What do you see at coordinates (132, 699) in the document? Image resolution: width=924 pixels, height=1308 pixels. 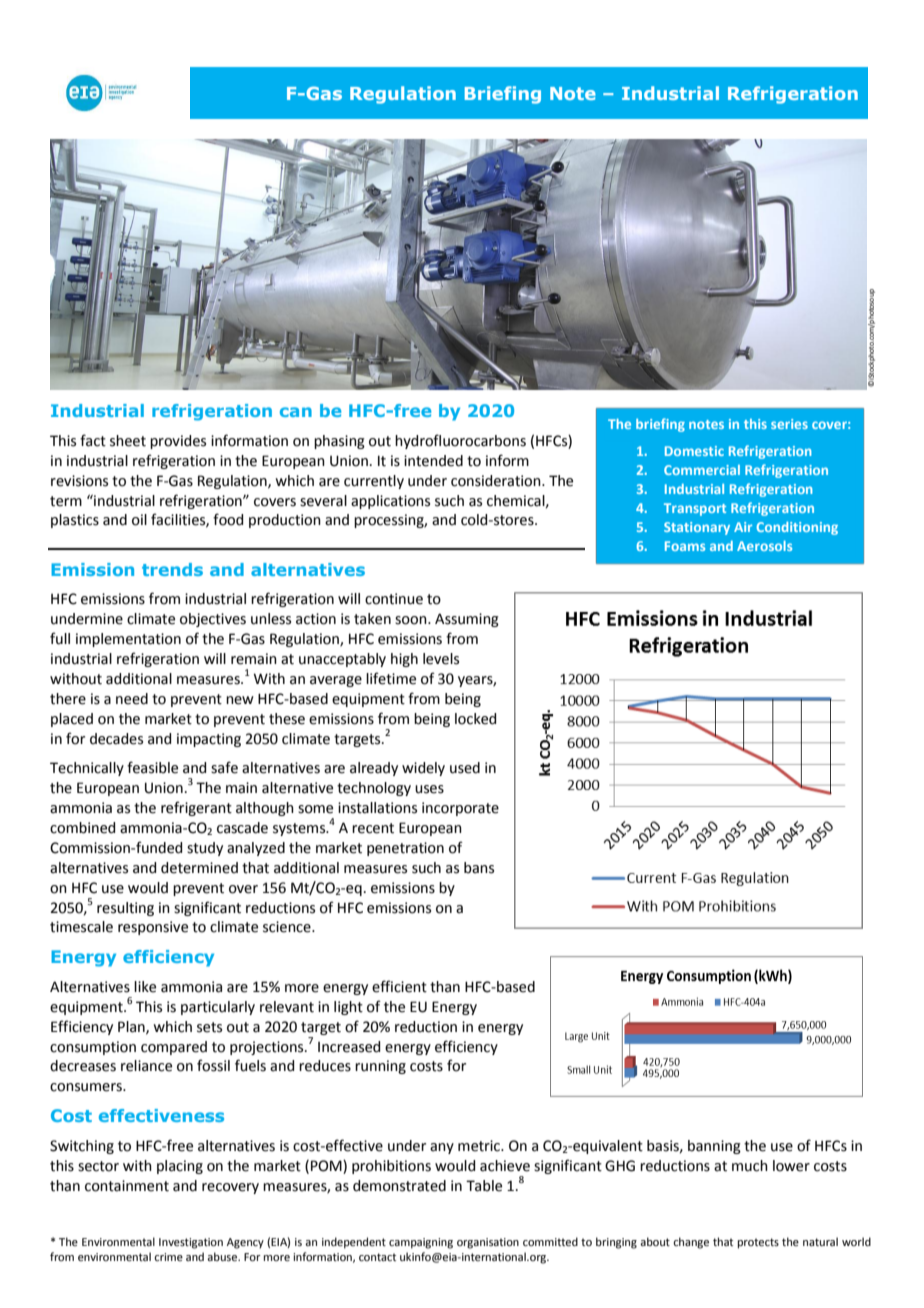 I see `need` at bounding box center [132, 699].
